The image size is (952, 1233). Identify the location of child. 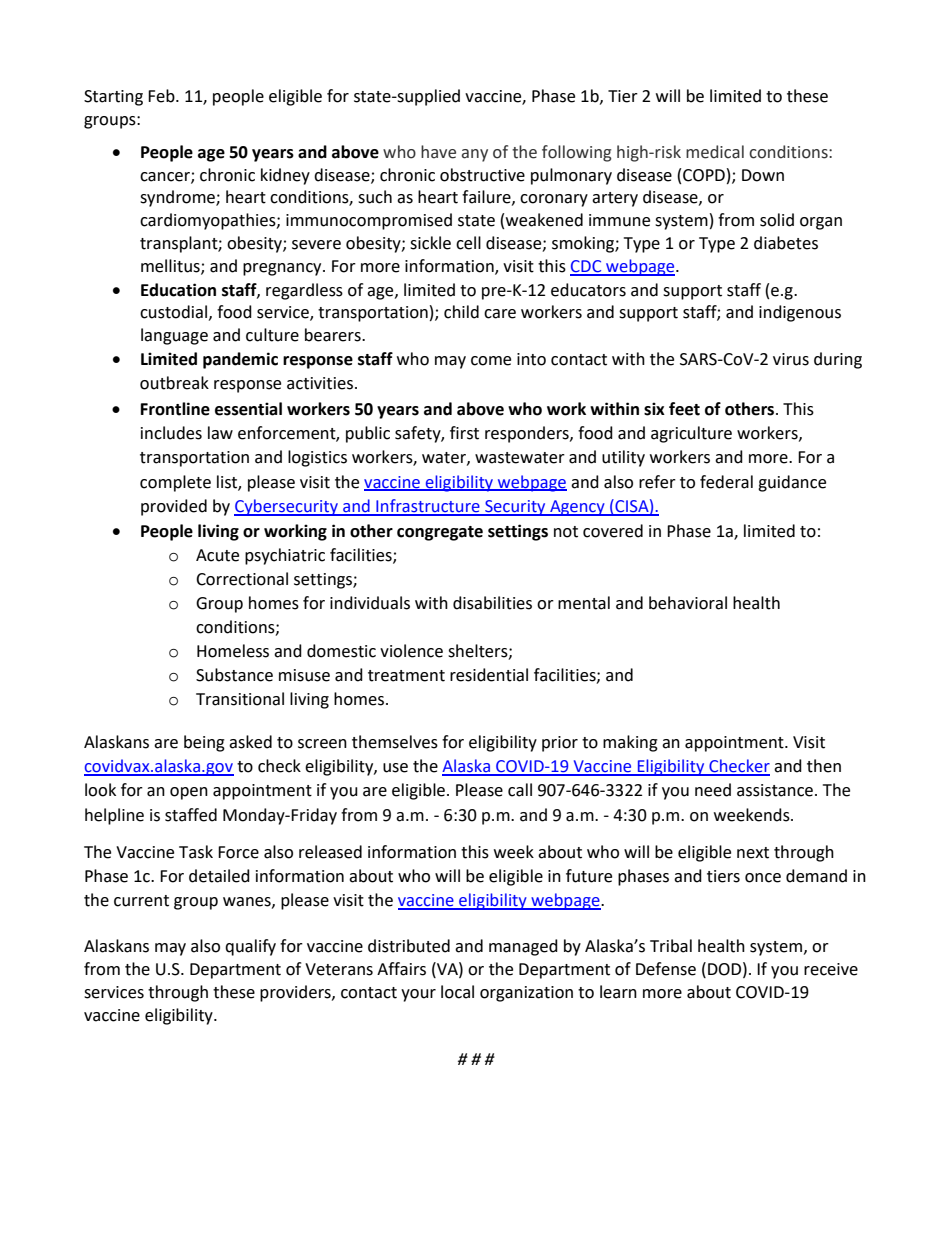
(461, 312).
